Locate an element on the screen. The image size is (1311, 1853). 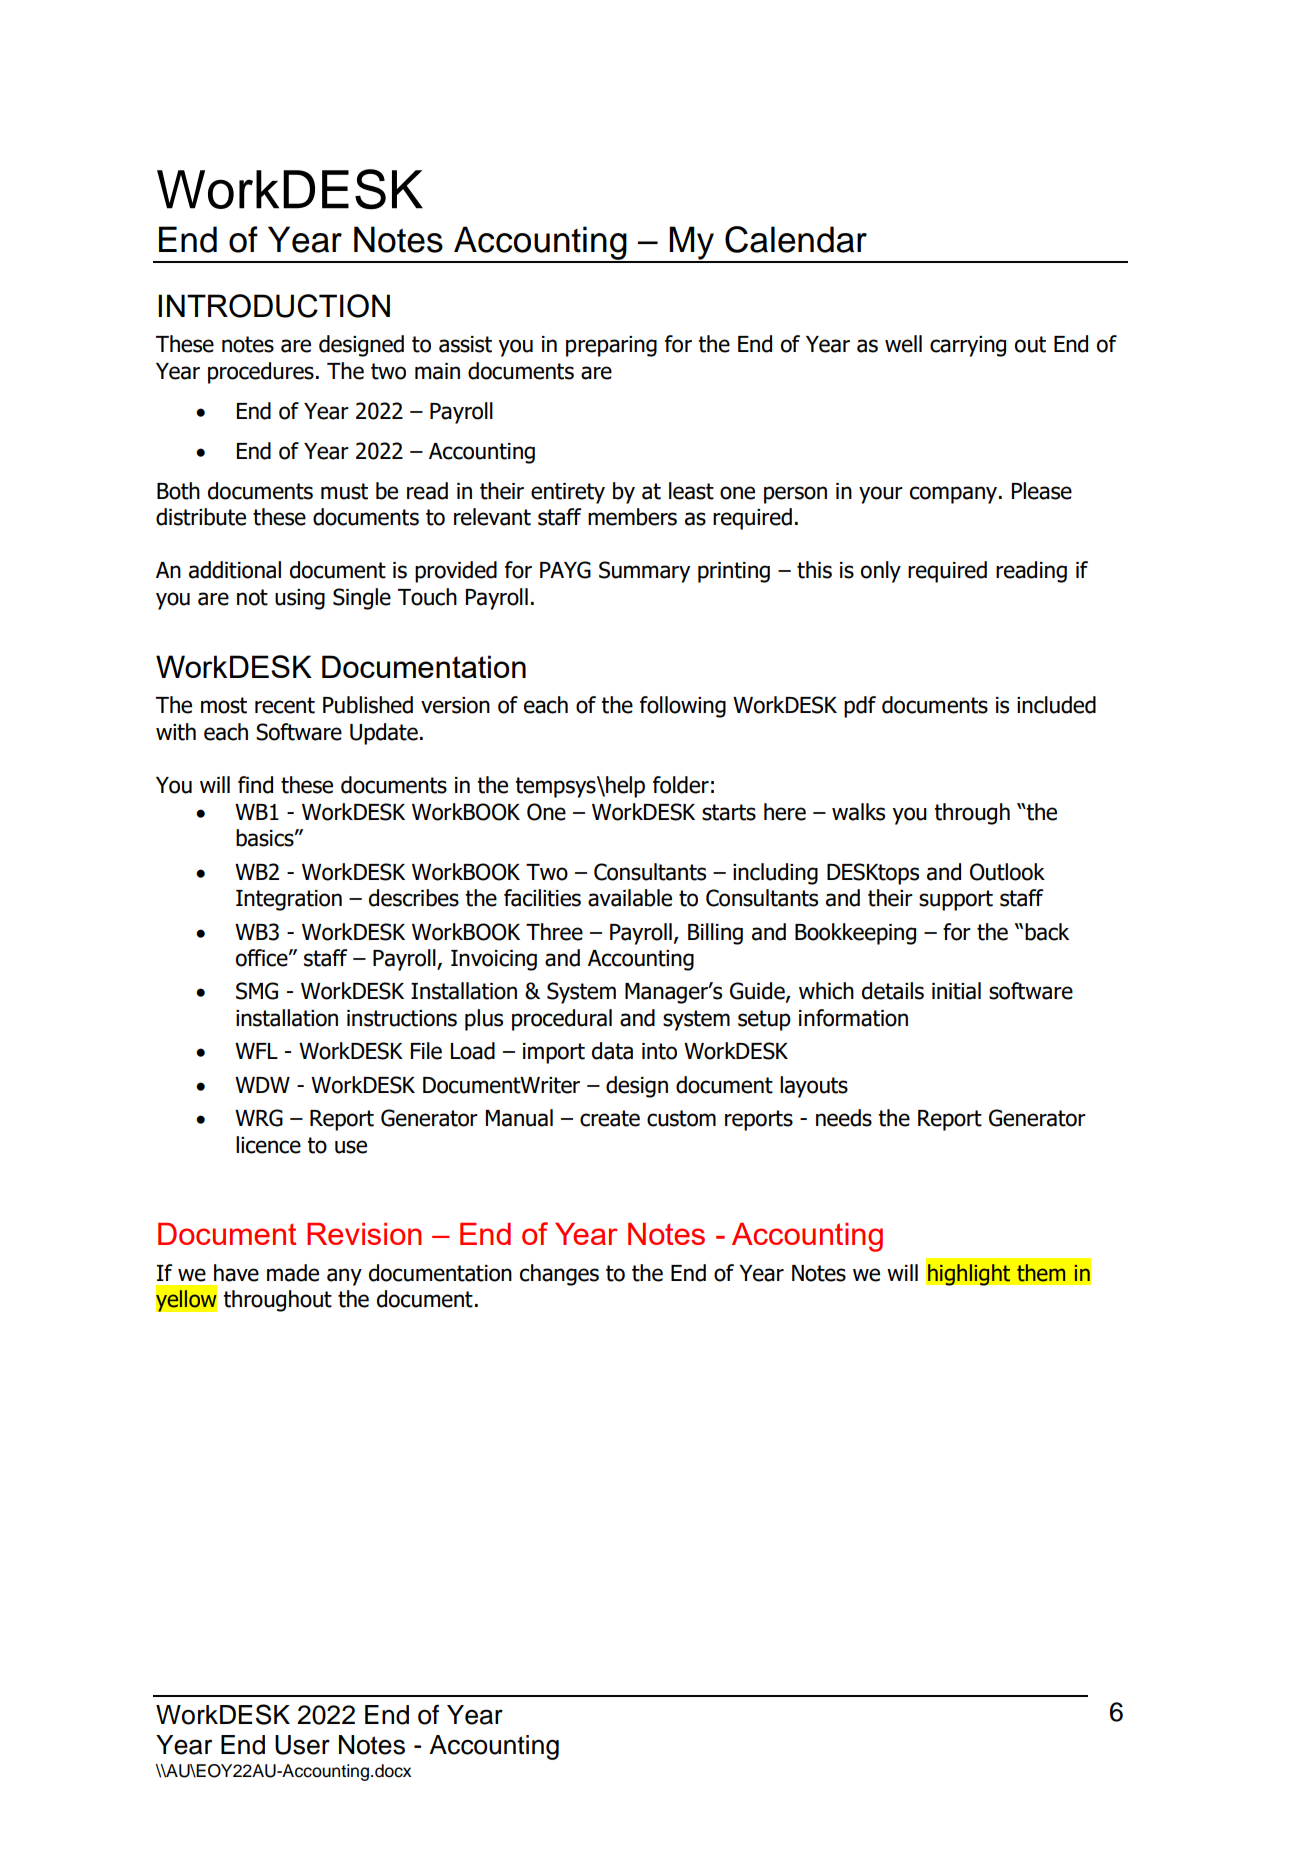
procedures is located at coordinates (261, 373).
